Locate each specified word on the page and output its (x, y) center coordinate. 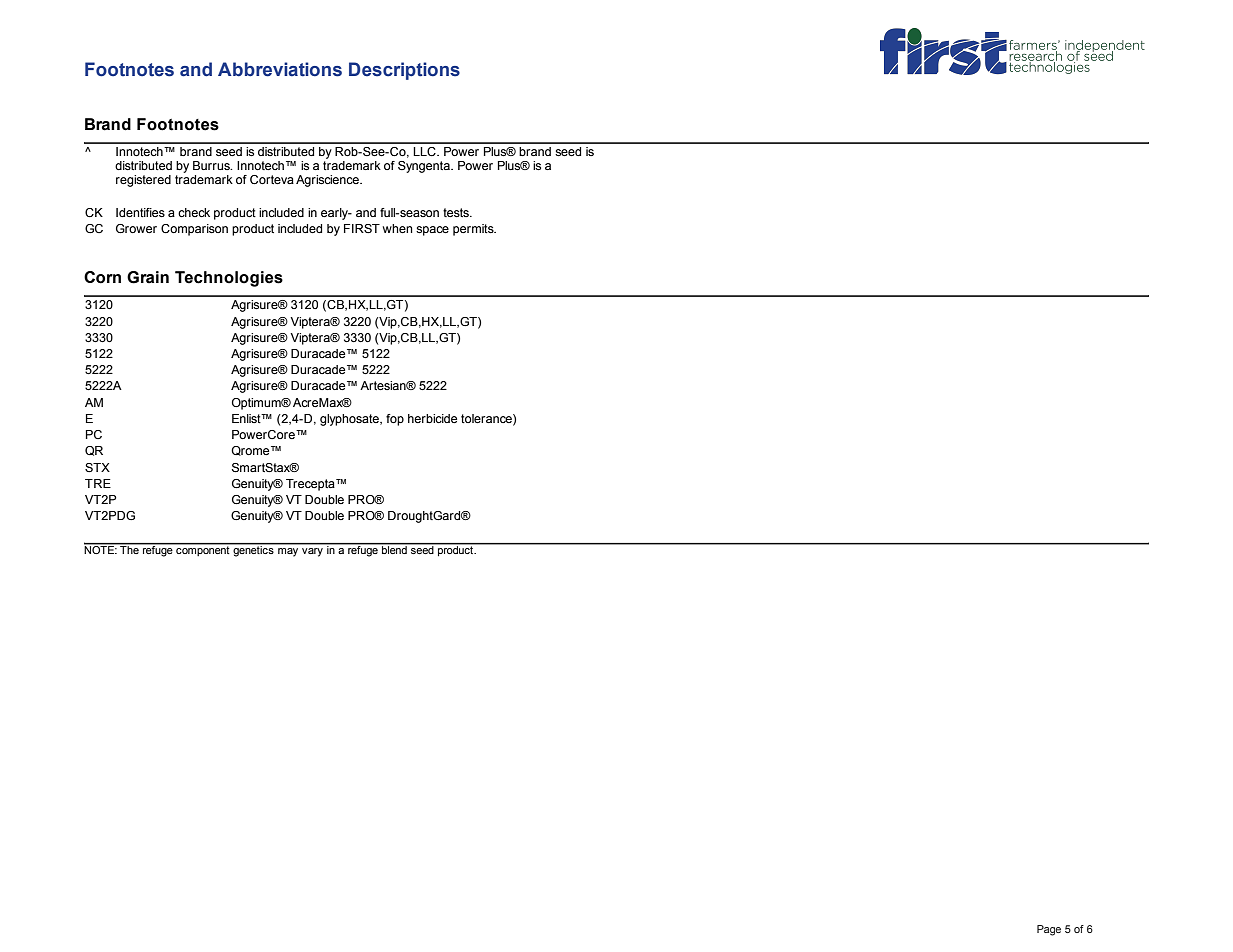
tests (457, 212)
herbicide (432, 418)
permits (474, 230)
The (129, 549)
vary (312, 552)
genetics (253, 550)
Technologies (229, 279)
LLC (425, 151)
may (288, 552)
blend (394, 549)
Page (1049, 930)
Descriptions (404, 71)
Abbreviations (280, 69)
